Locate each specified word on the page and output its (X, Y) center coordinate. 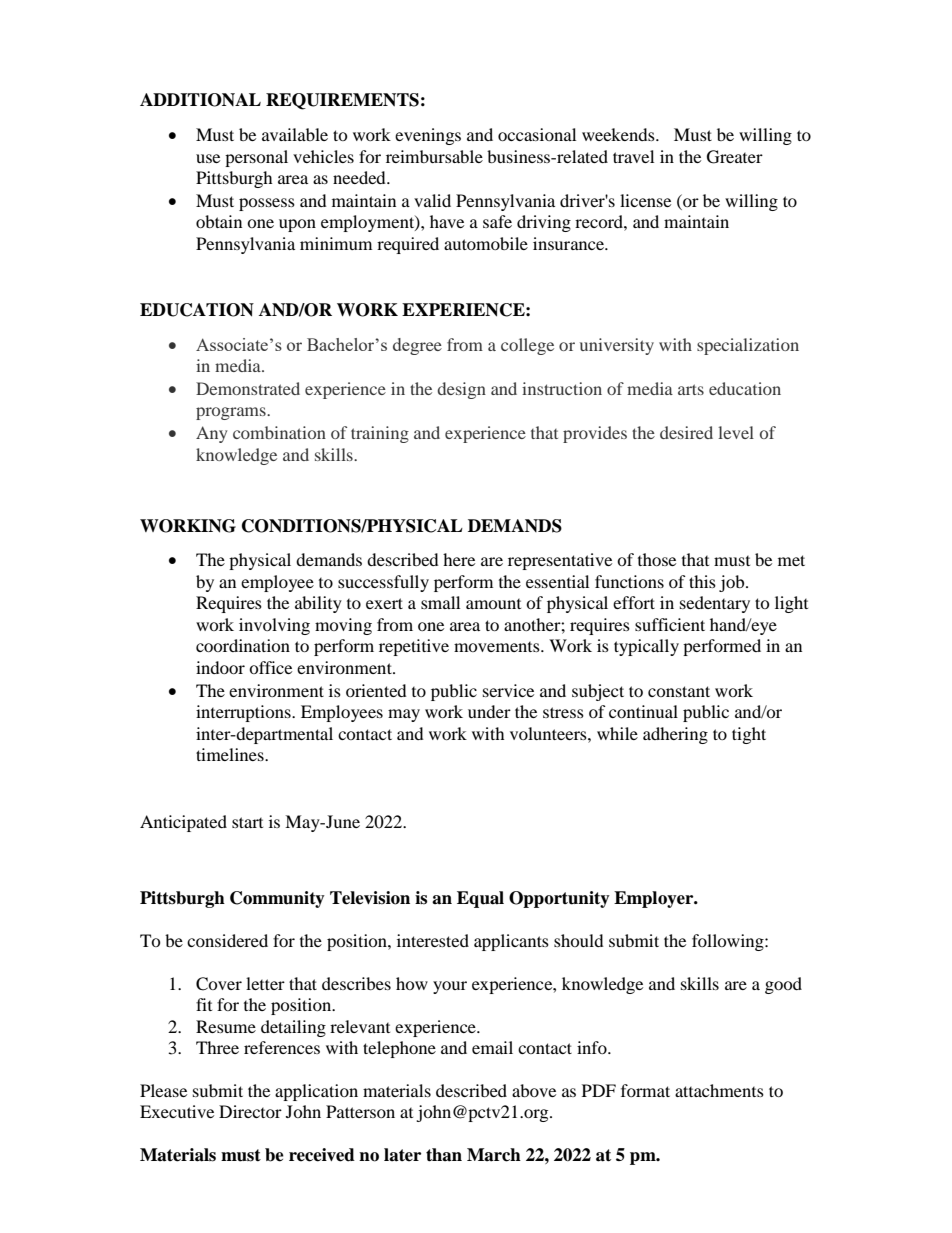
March (494, 1155)
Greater (735, 157)
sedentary (715, 604)
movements (498, 647)
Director (250, 1111)
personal (256, 158)
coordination (243, 645)
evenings (428, 136)
